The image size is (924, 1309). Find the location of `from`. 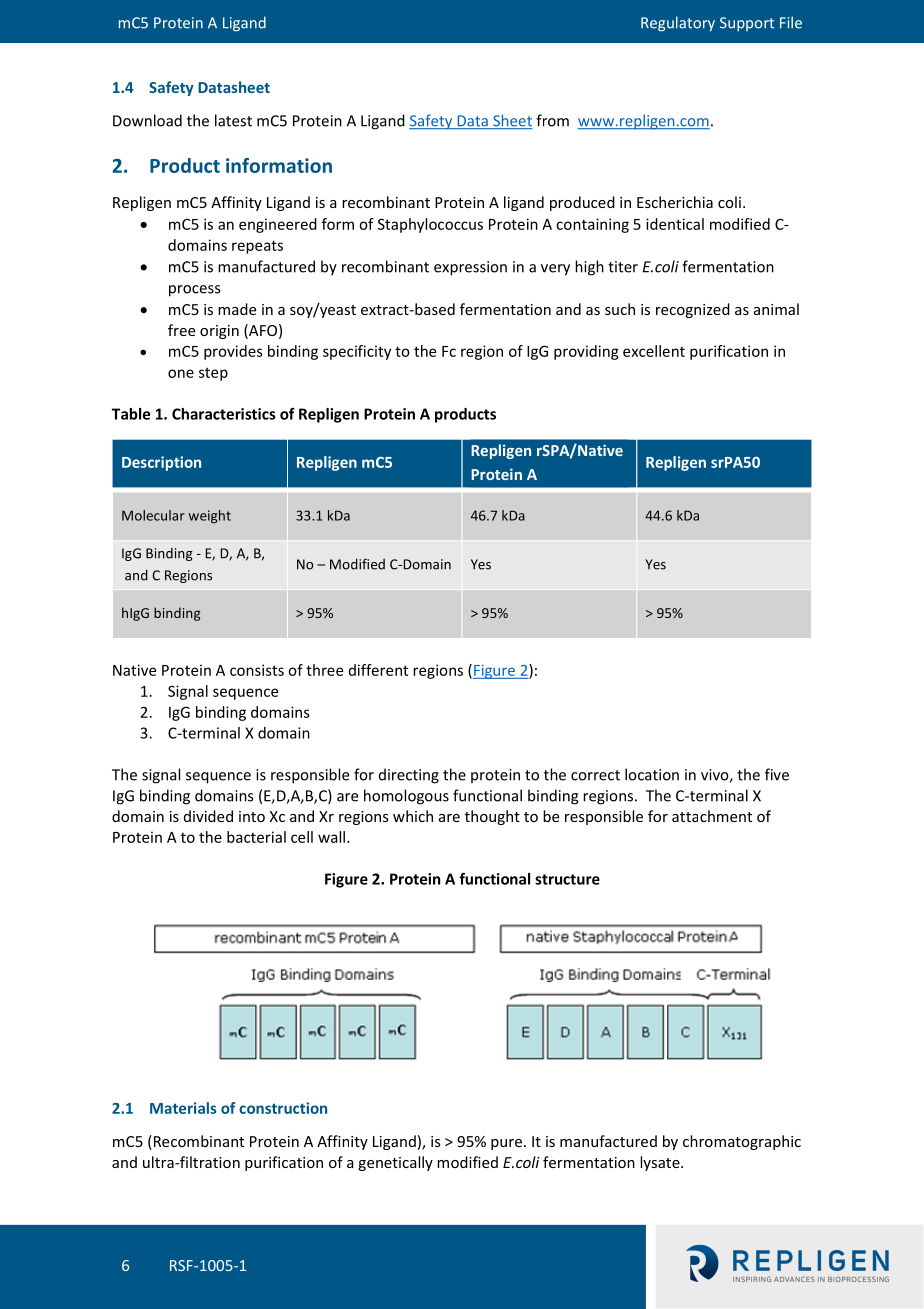

from is located at coordinates (552, 120).
